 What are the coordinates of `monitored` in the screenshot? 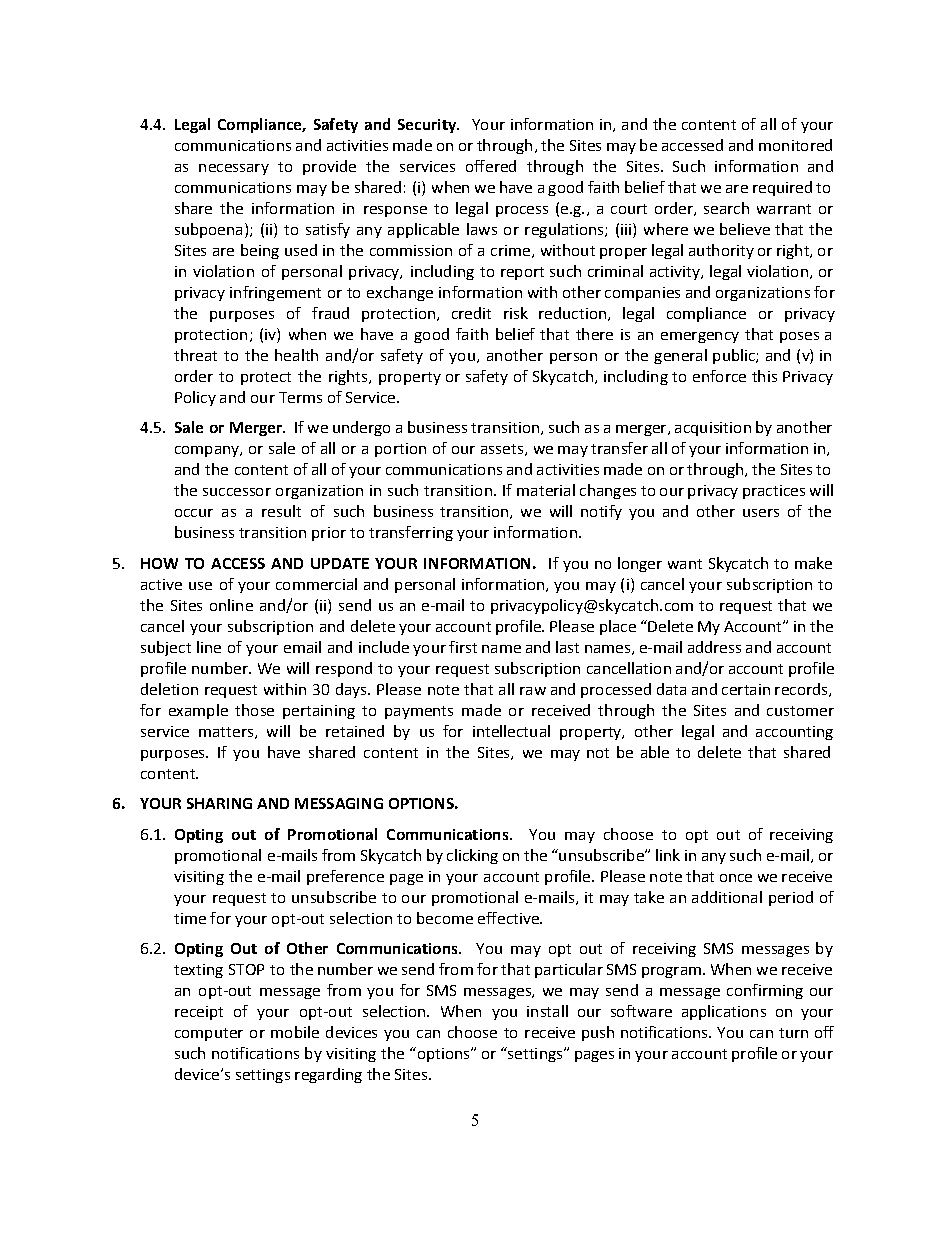 It's located at (795, 145).
